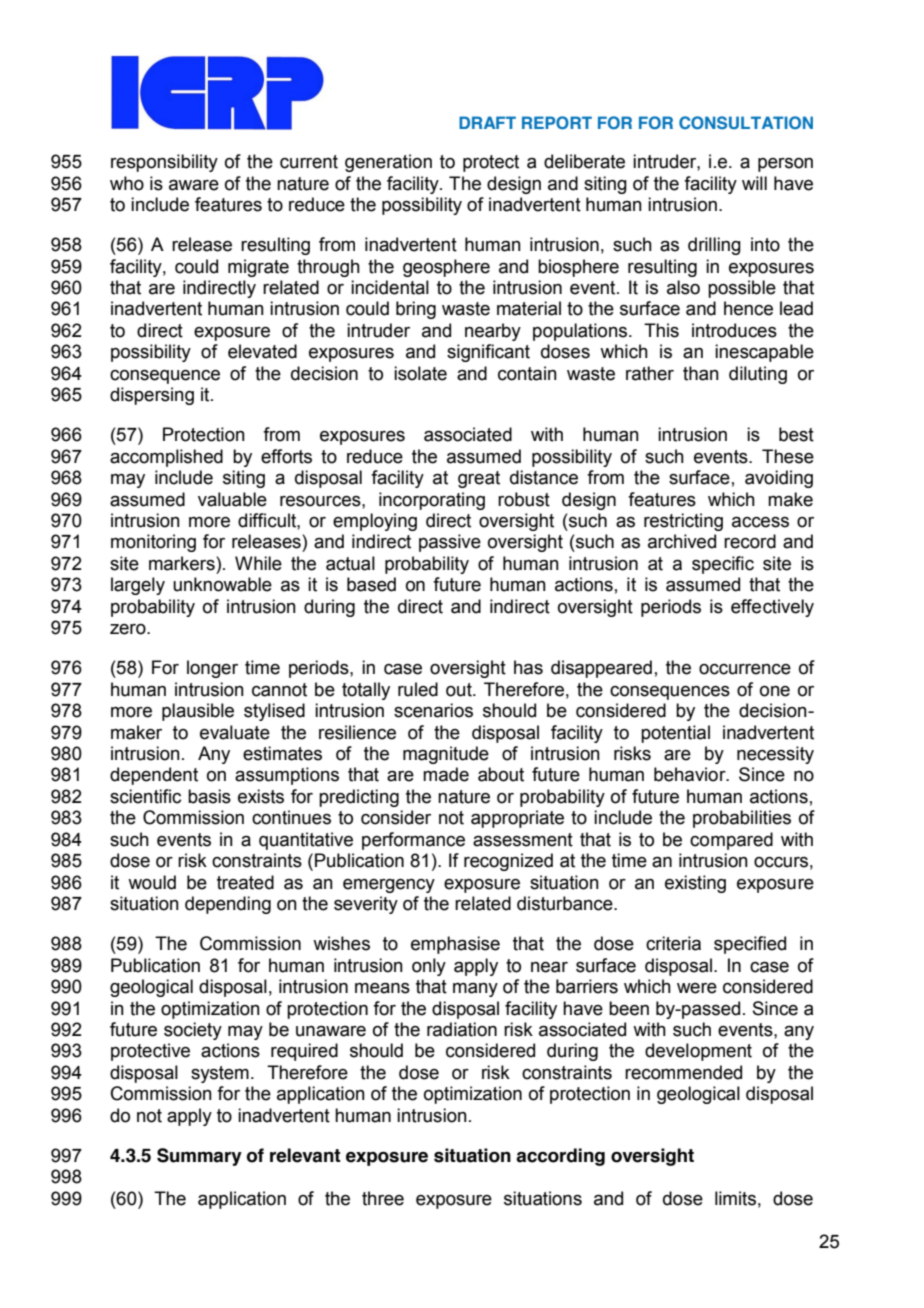  What do you see at coordinates (746, 122) in the screenshot?
I see `CONSULTATION` at bounding box center [746, 122].
